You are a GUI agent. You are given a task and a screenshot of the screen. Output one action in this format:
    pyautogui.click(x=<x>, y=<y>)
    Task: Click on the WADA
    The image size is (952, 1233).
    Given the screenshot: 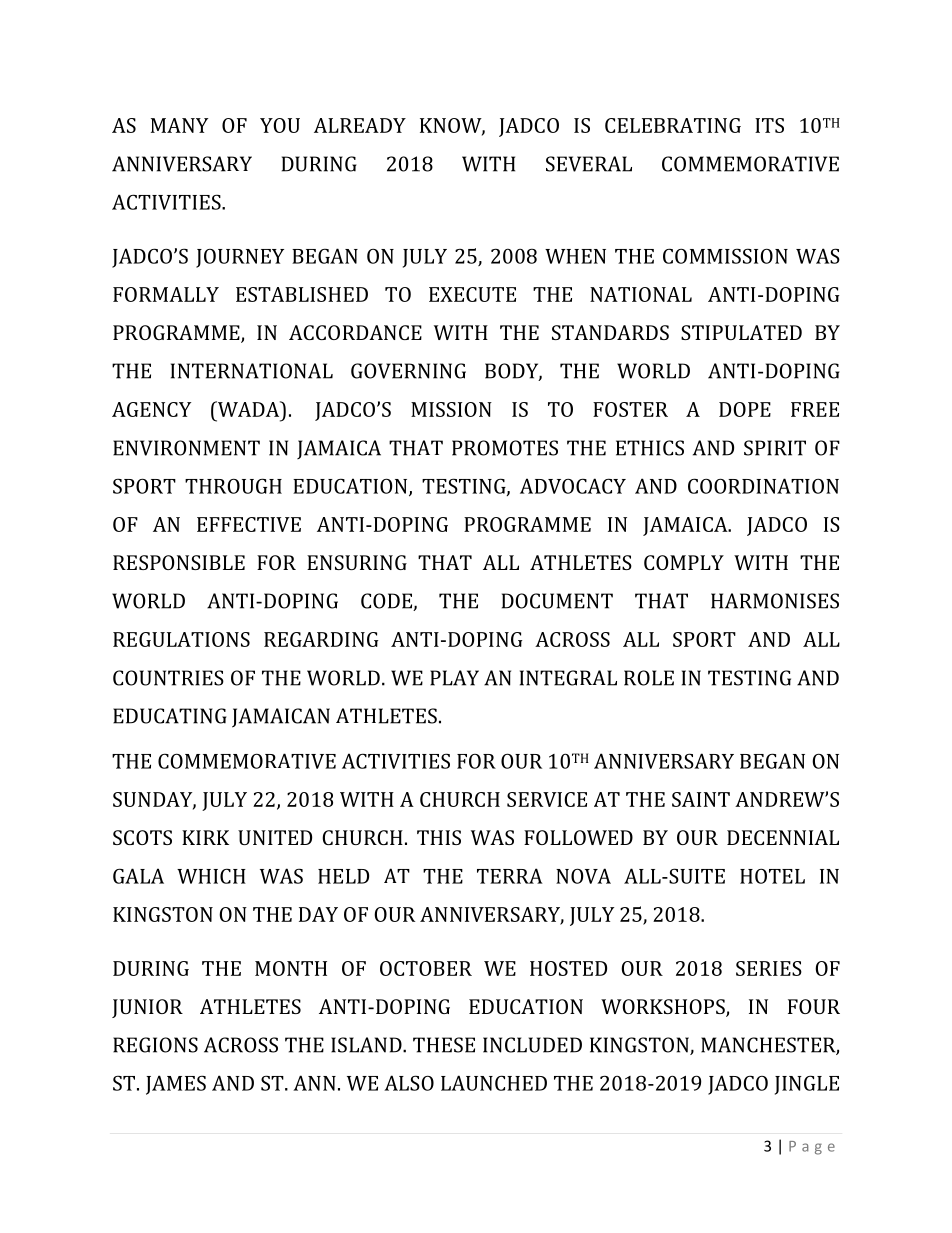 What is the action you would take?
    pyautogui.click(x=248, y=409)
